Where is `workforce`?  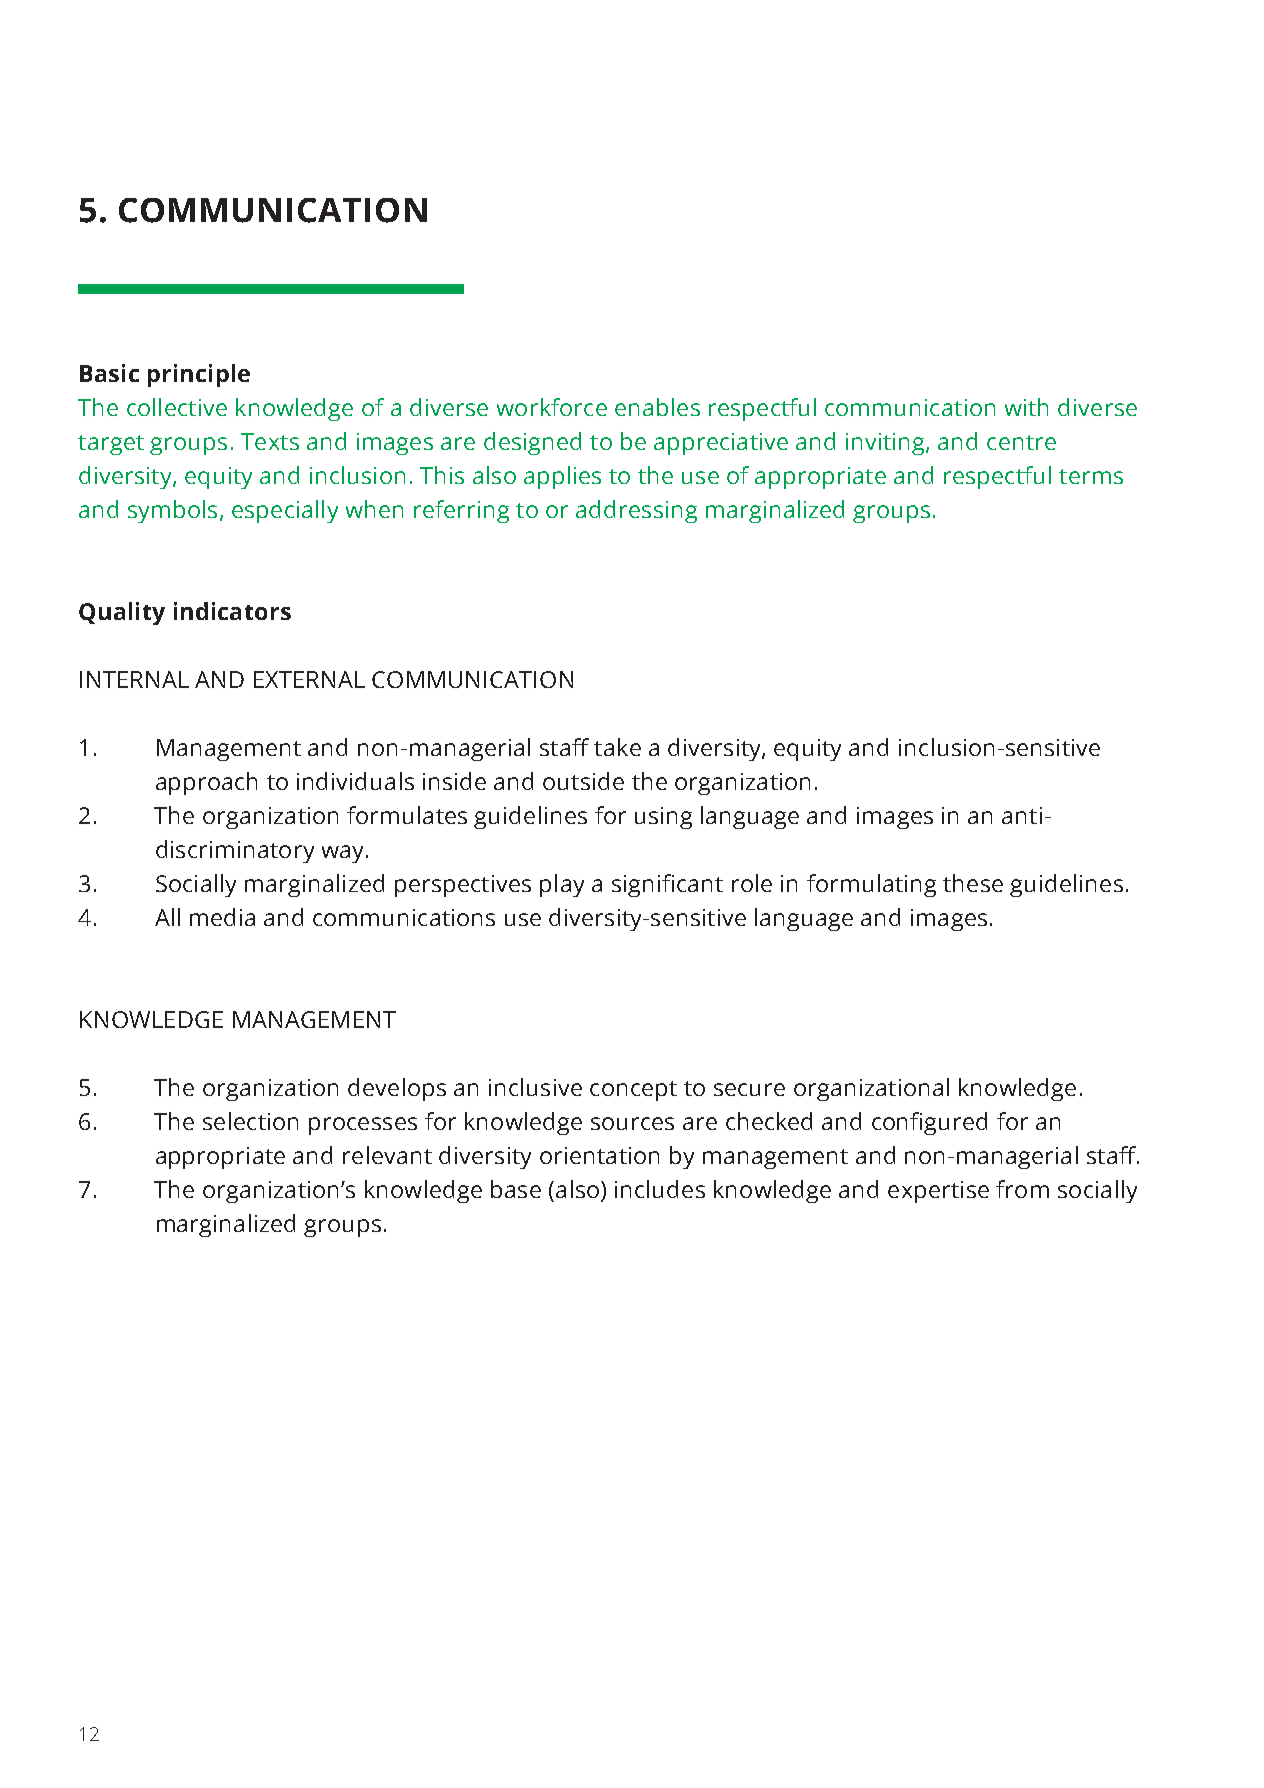 workforce is located at coordinates (552, 407).
